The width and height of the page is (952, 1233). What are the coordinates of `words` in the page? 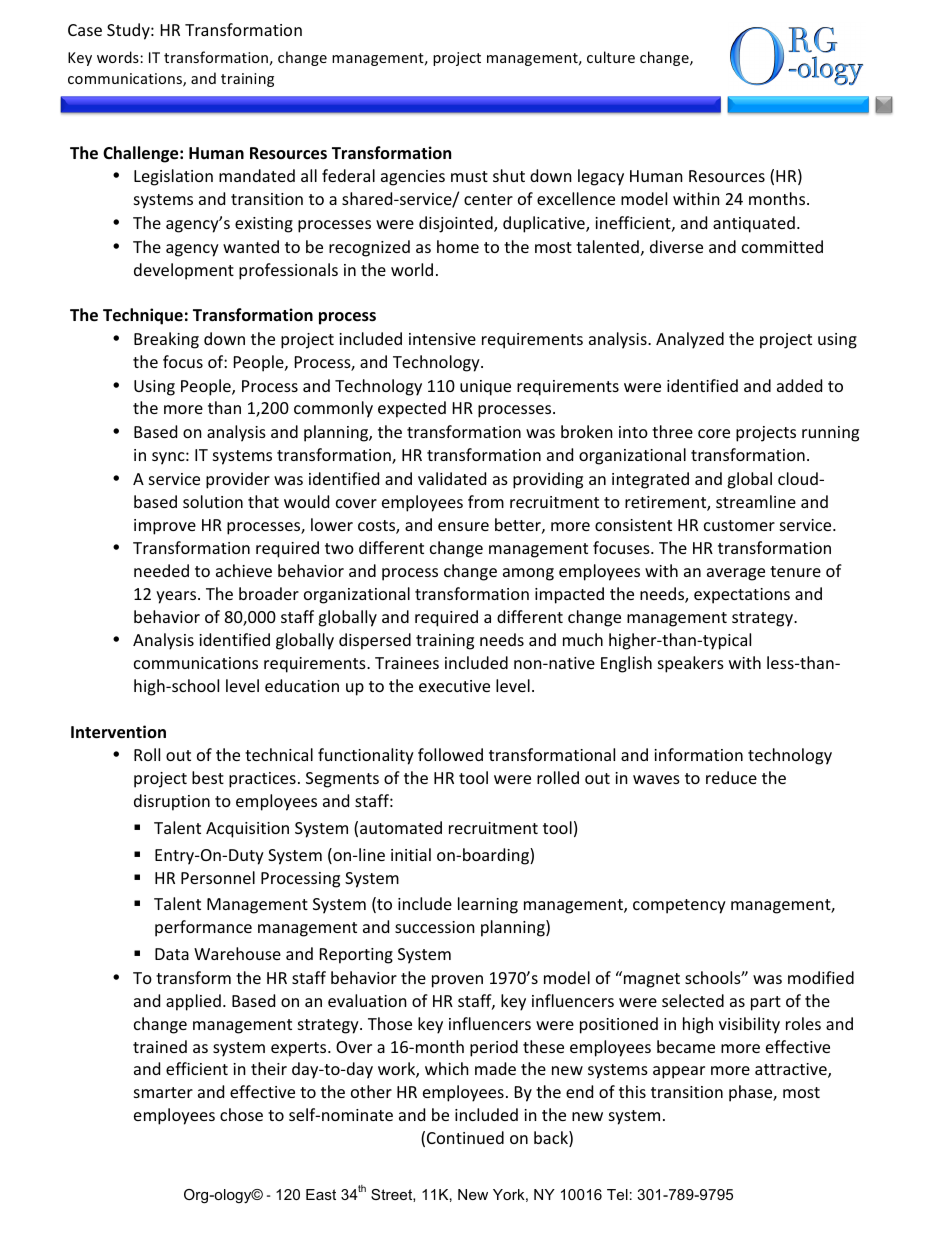 It's located at (119, 57).
